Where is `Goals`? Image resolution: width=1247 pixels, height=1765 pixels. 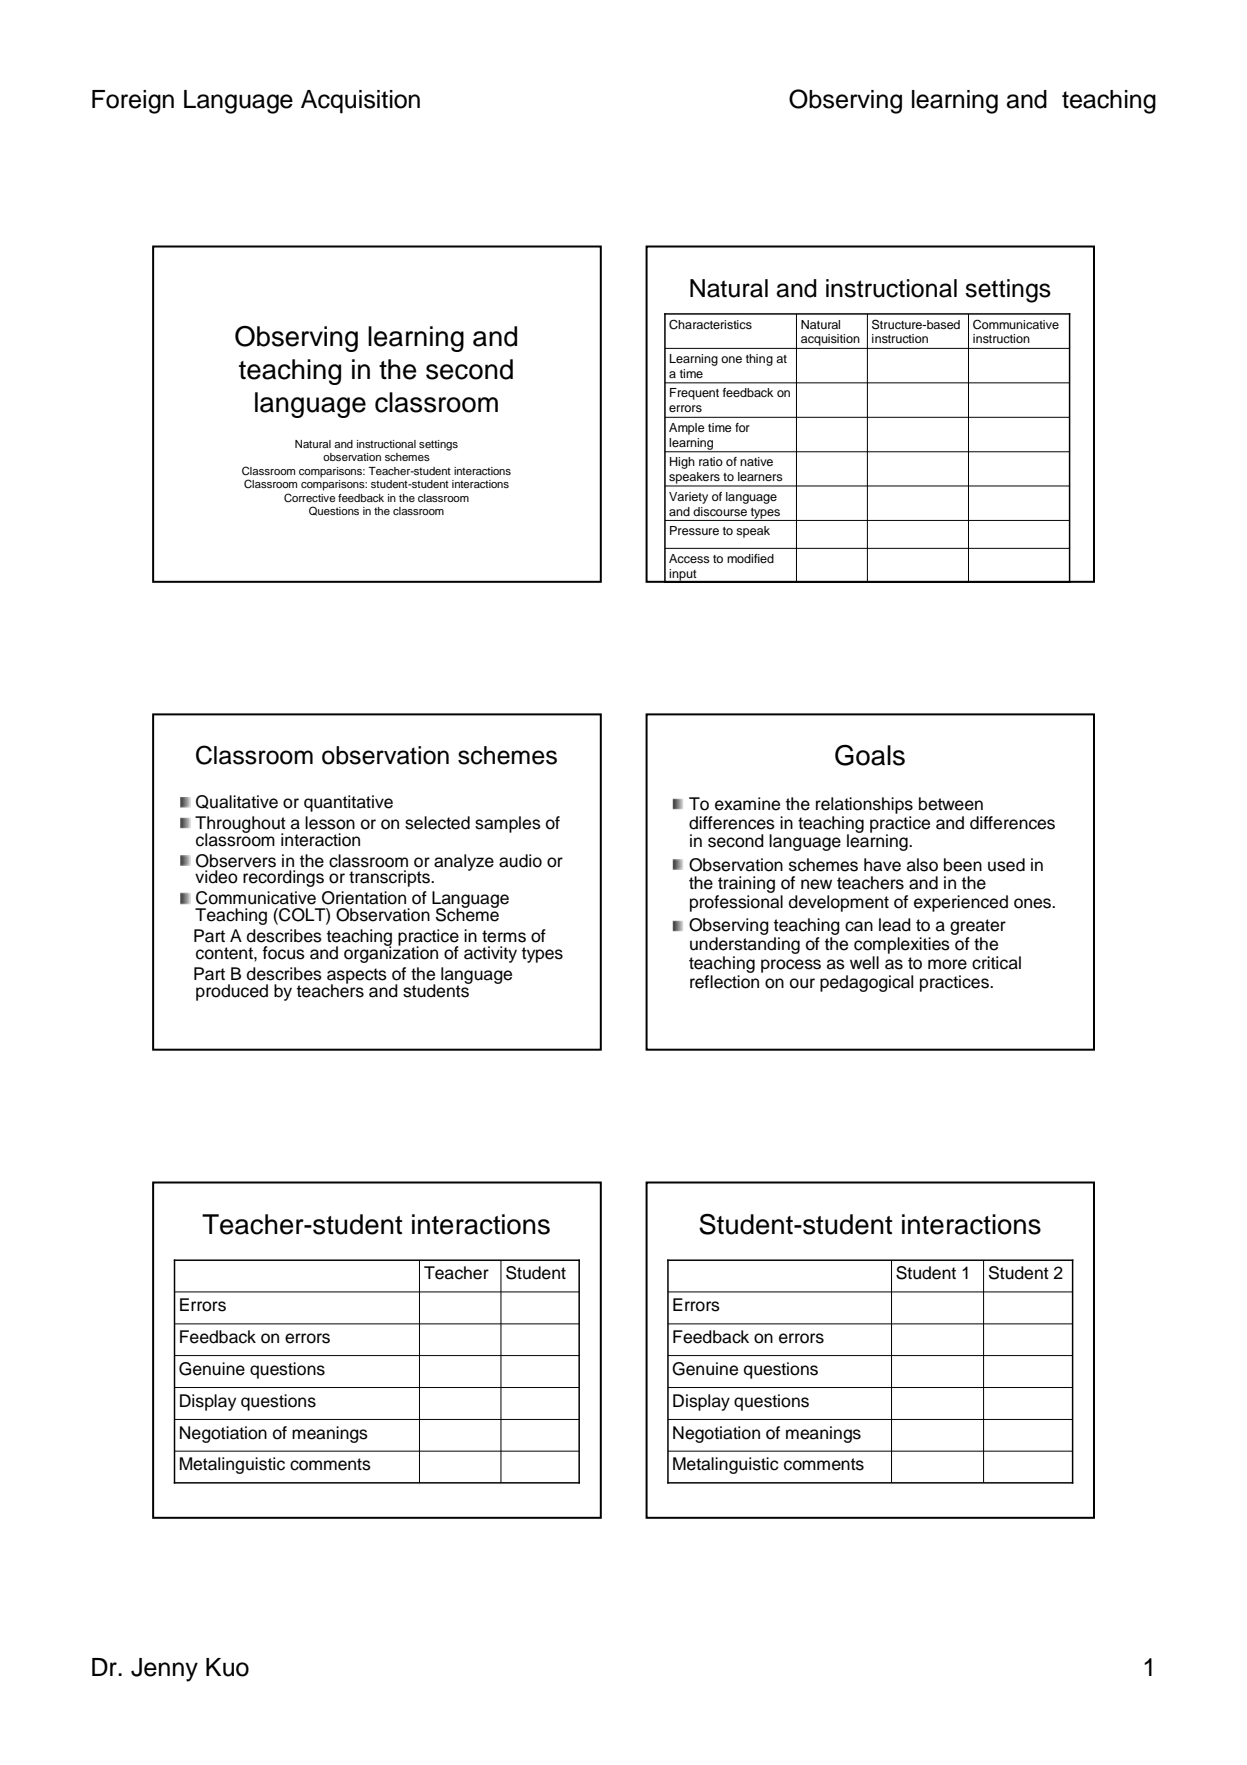
Goals is located at coordinates (870, 755).
